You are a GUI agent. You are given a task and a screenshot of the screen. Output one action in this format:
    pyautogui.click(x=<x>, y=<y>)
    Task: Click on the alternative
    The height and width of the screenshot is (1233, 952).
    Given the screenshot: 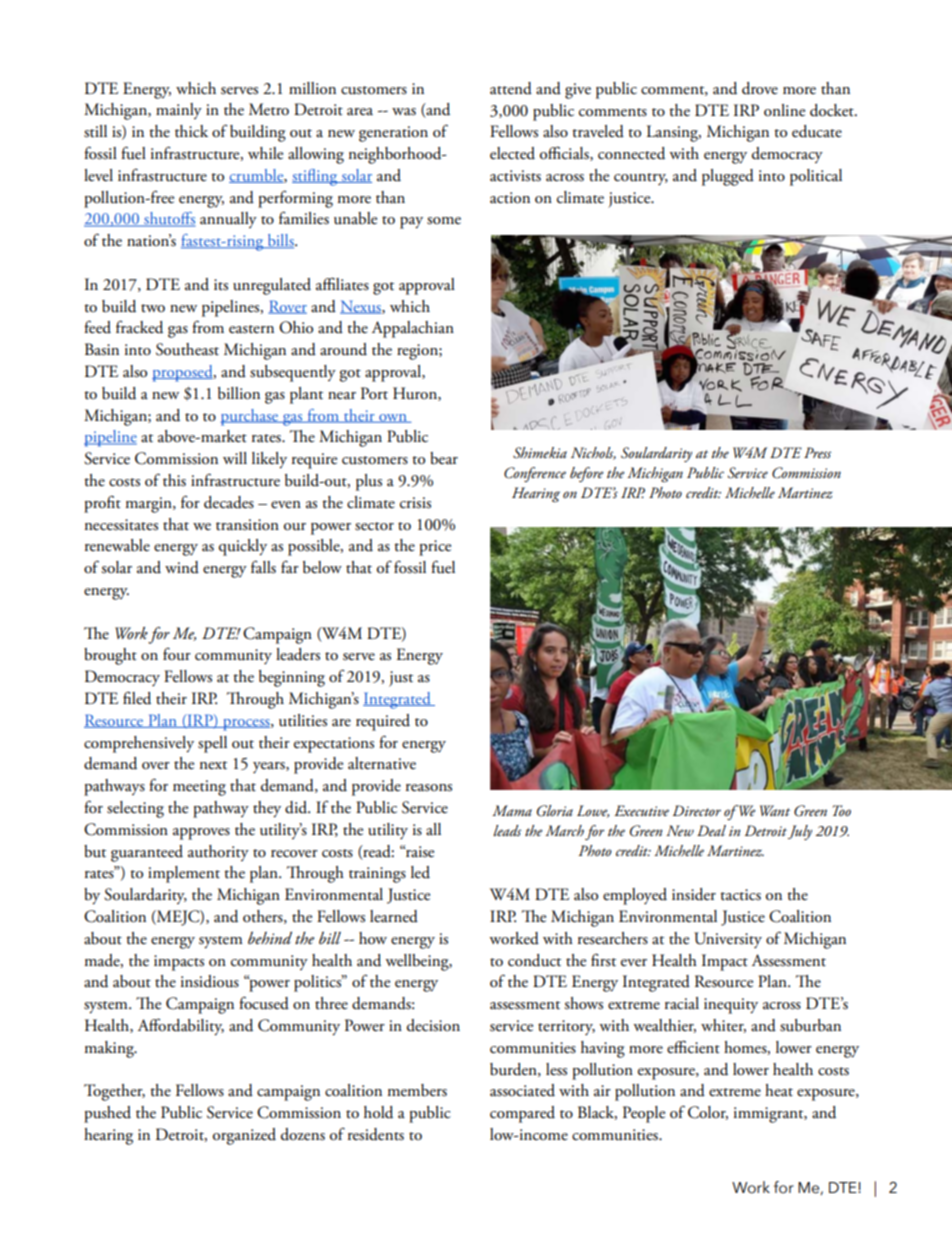 What is the action you would take?
    pyautogui.click(x=382, y=763)
